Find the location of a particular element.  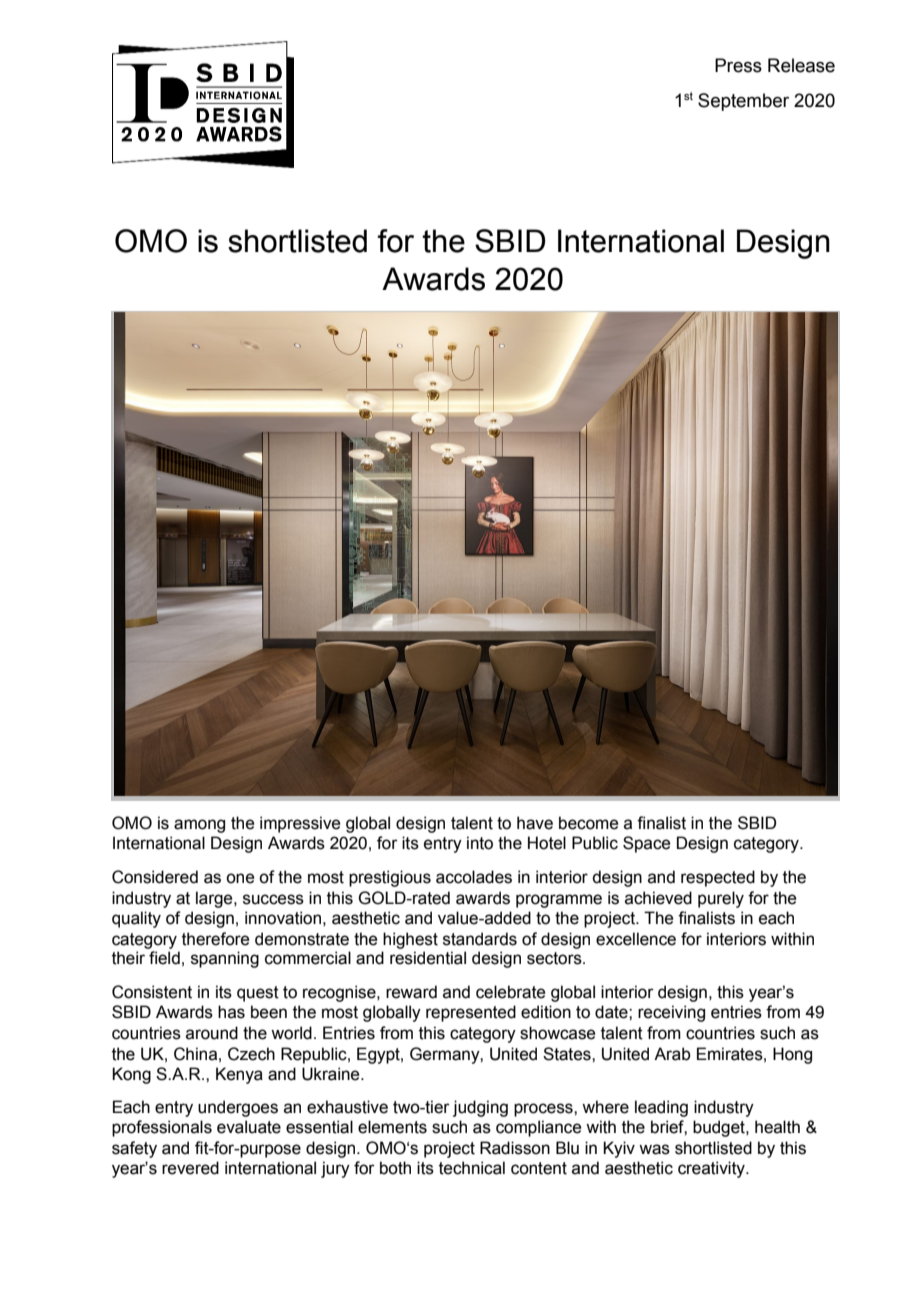

Space is located at coordinates (646, 844).
